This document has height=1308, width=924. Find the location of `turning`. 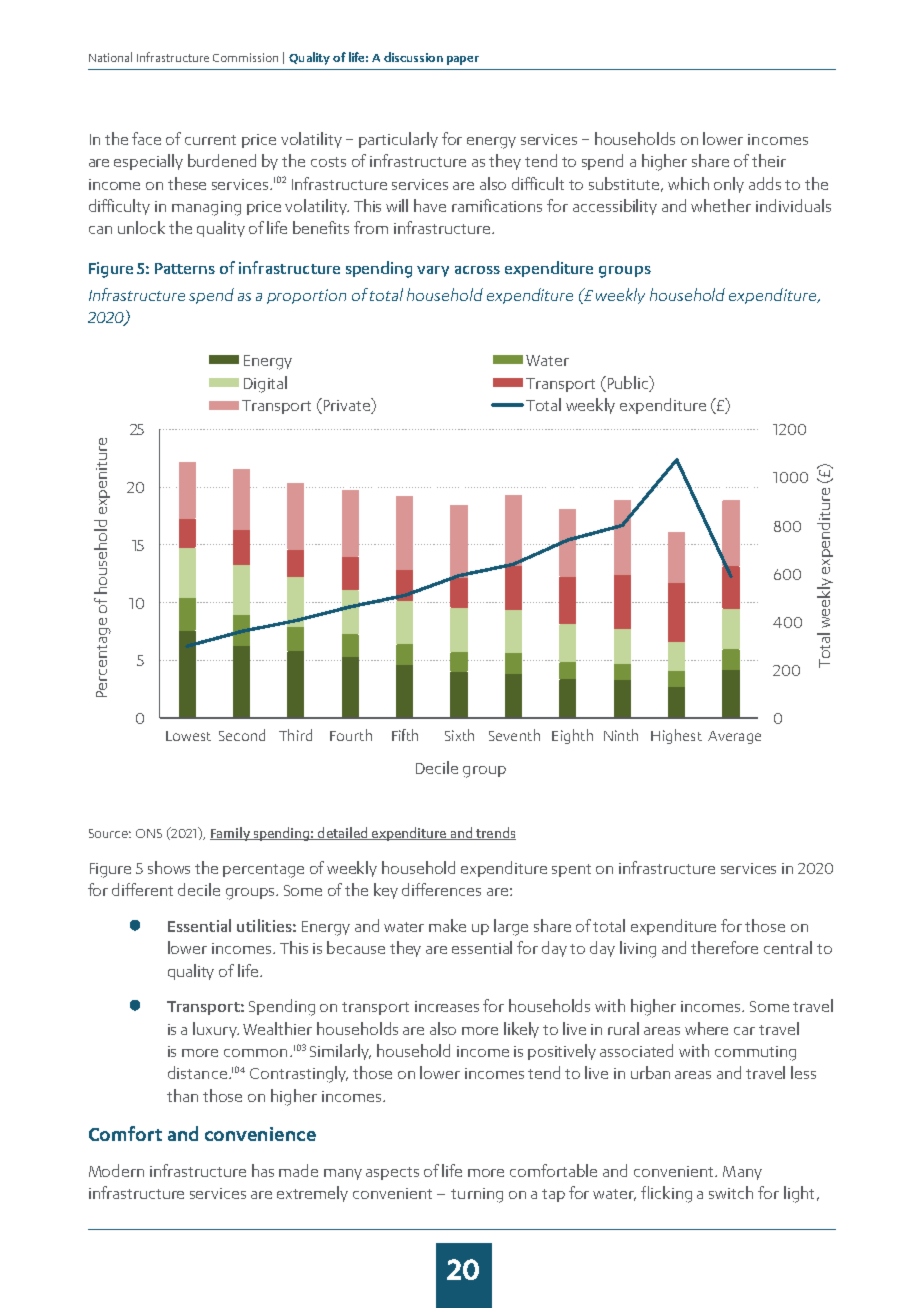

turning is located at coordinates (477, 1195).
